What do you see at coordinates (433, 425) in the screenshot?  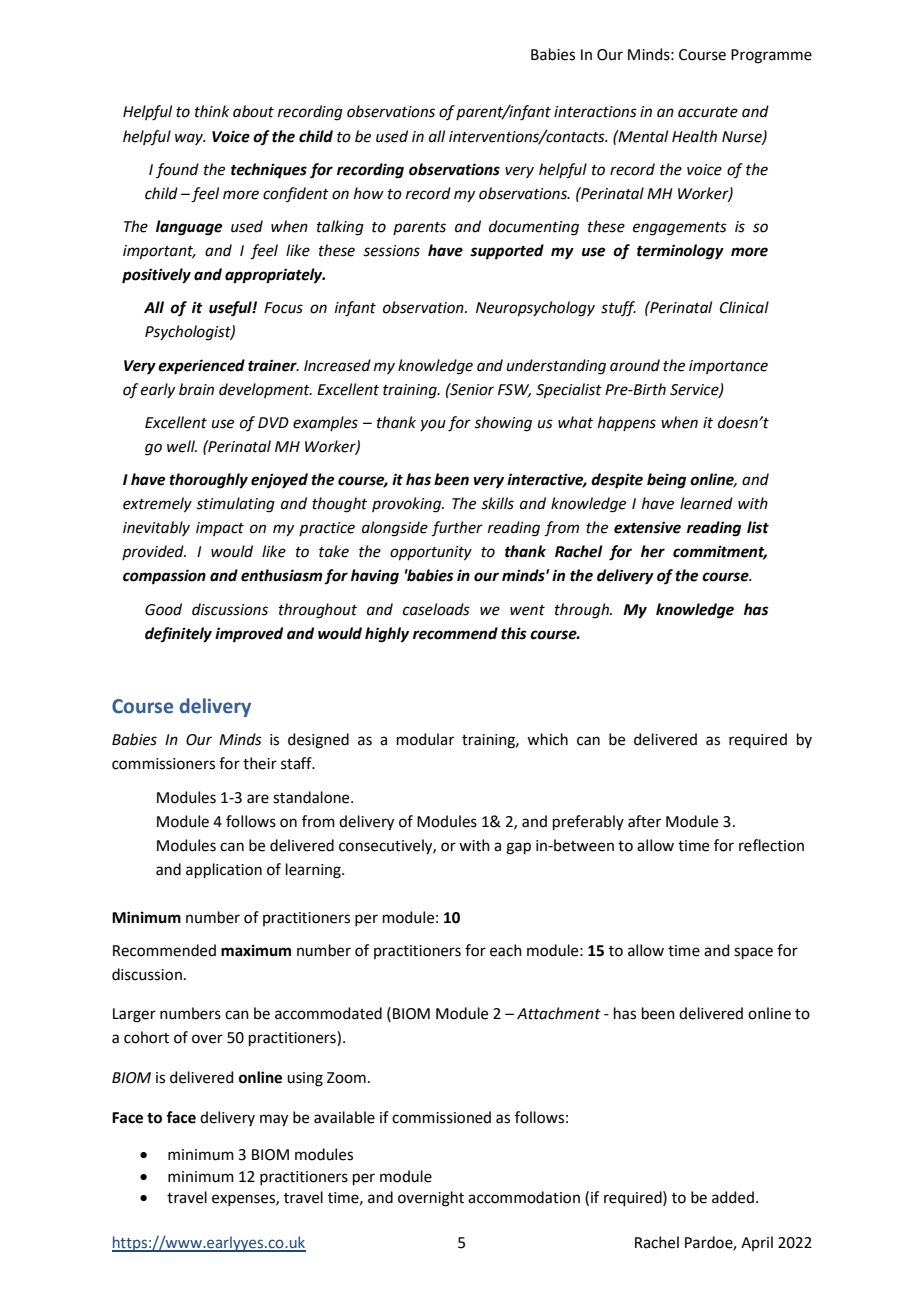 I see `you` at bounding box center [433, 425].
